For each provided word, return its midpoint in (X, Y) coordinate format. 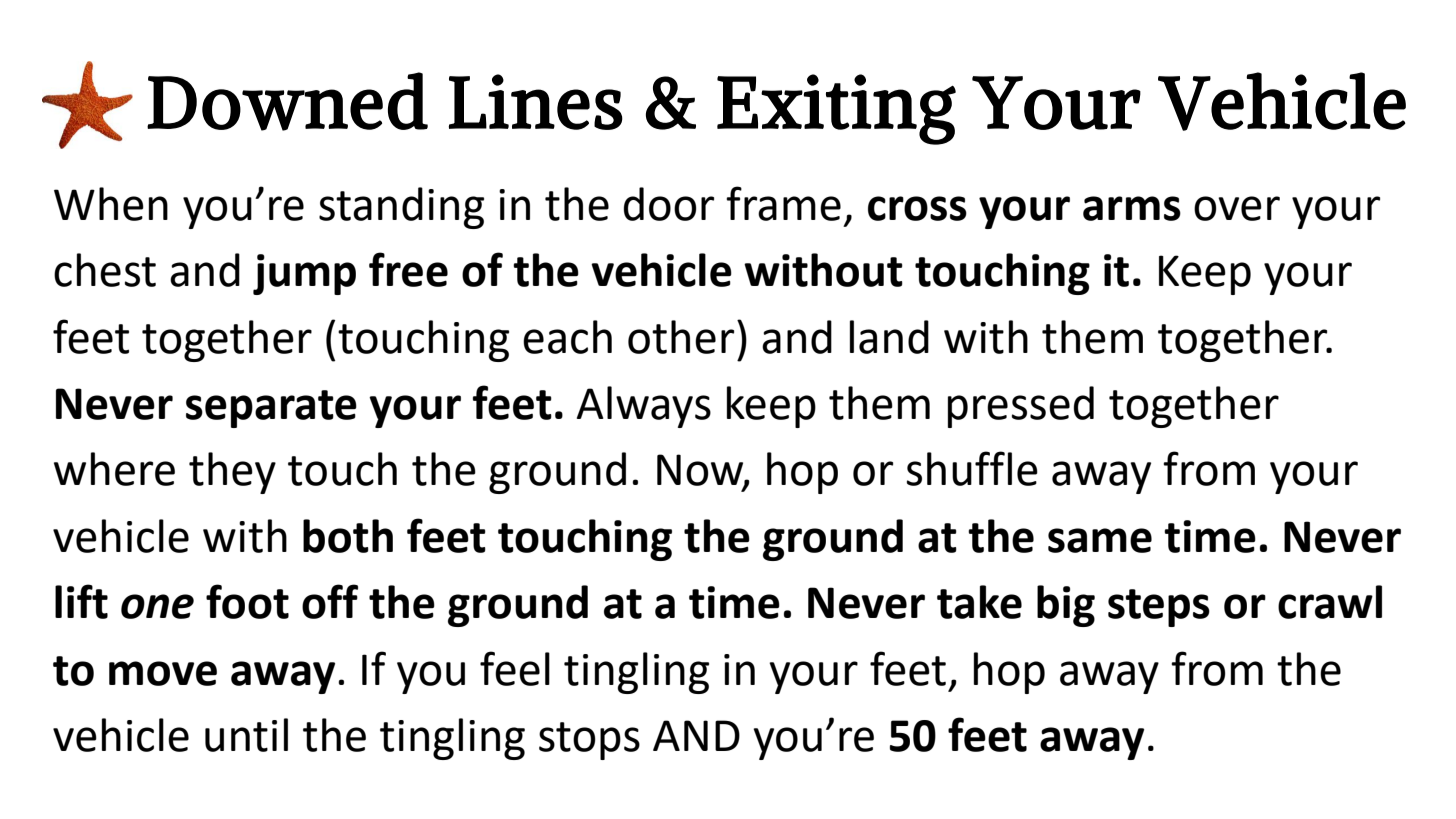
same (1100, 540)
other (681, 337)
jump (304, 274)
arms (1132, 208)
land (889, 337)
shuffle (972, 468)
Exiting (836, 109)
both (348, 536)
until (246, 735)
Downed (287, 101)
